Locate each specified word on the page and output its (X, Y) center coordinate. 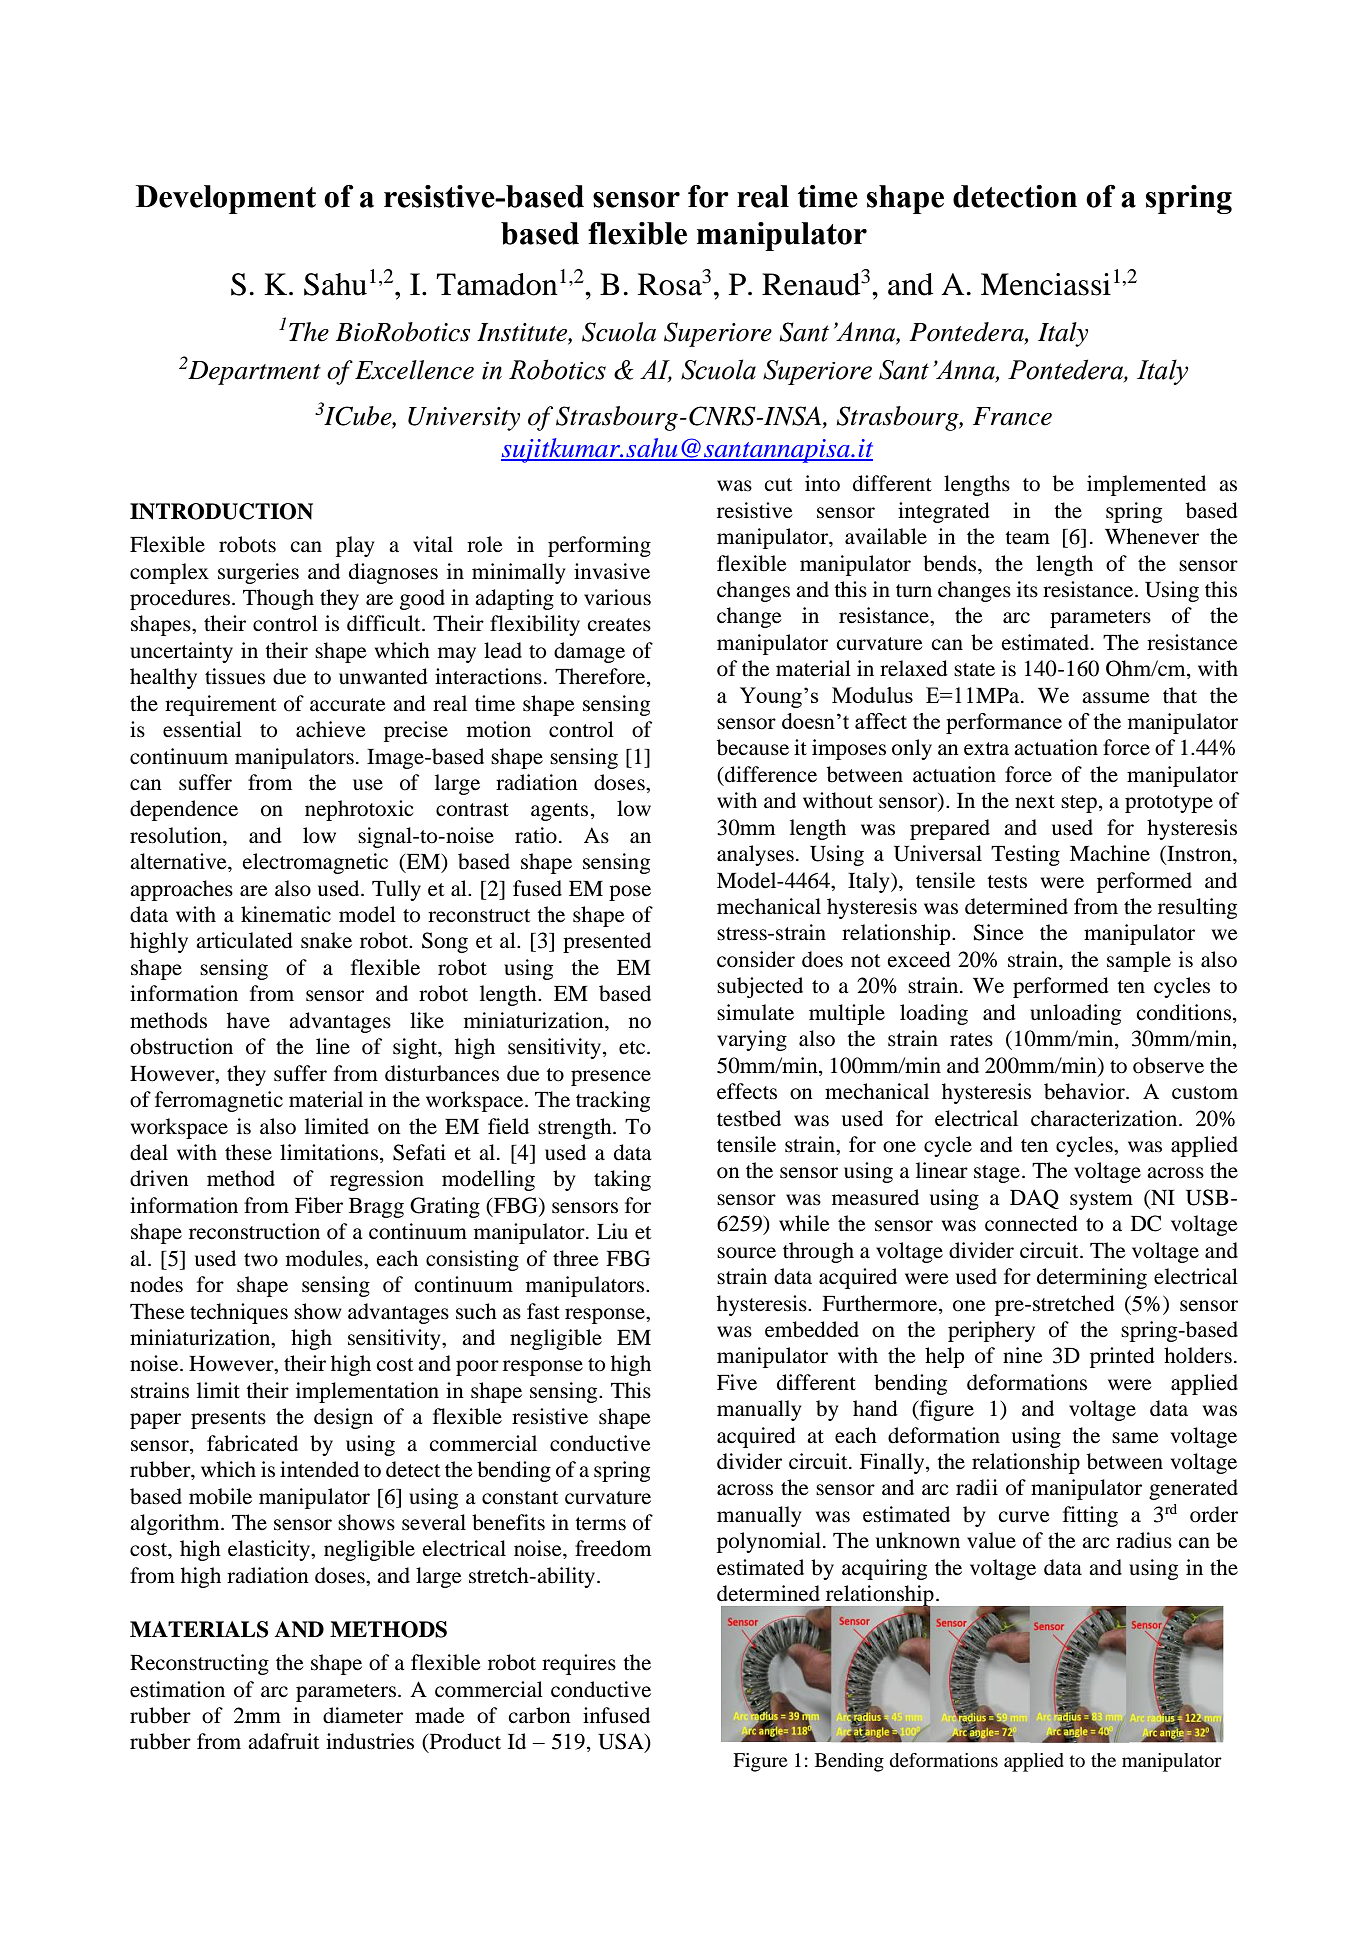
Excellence (414, 370)
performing (599, 546)
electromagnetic (315, 863)
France (1012, 416)
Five (737, 1382)
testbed (749, 1118)
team (1027, 538)
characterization (1105, 1118)
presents (228, 1420)
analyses (755, 855)
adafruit (283, 1741)
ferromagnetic (219, 1101)
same (1135, 1438)
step (1079, 804)
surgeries (258, 573)
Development (226, 199)
